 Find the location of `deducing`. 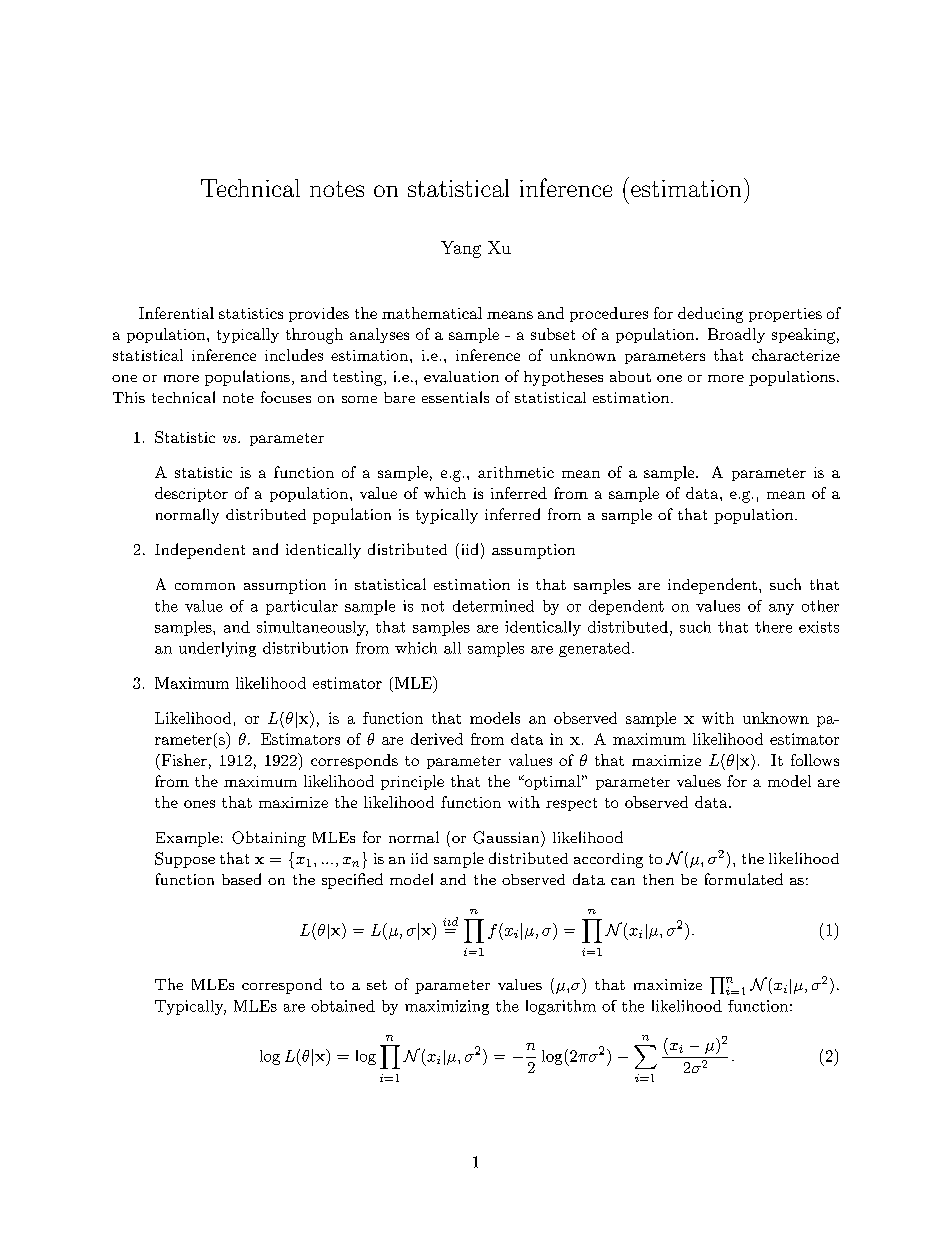

deducing is located at coordinates (710, 315).
